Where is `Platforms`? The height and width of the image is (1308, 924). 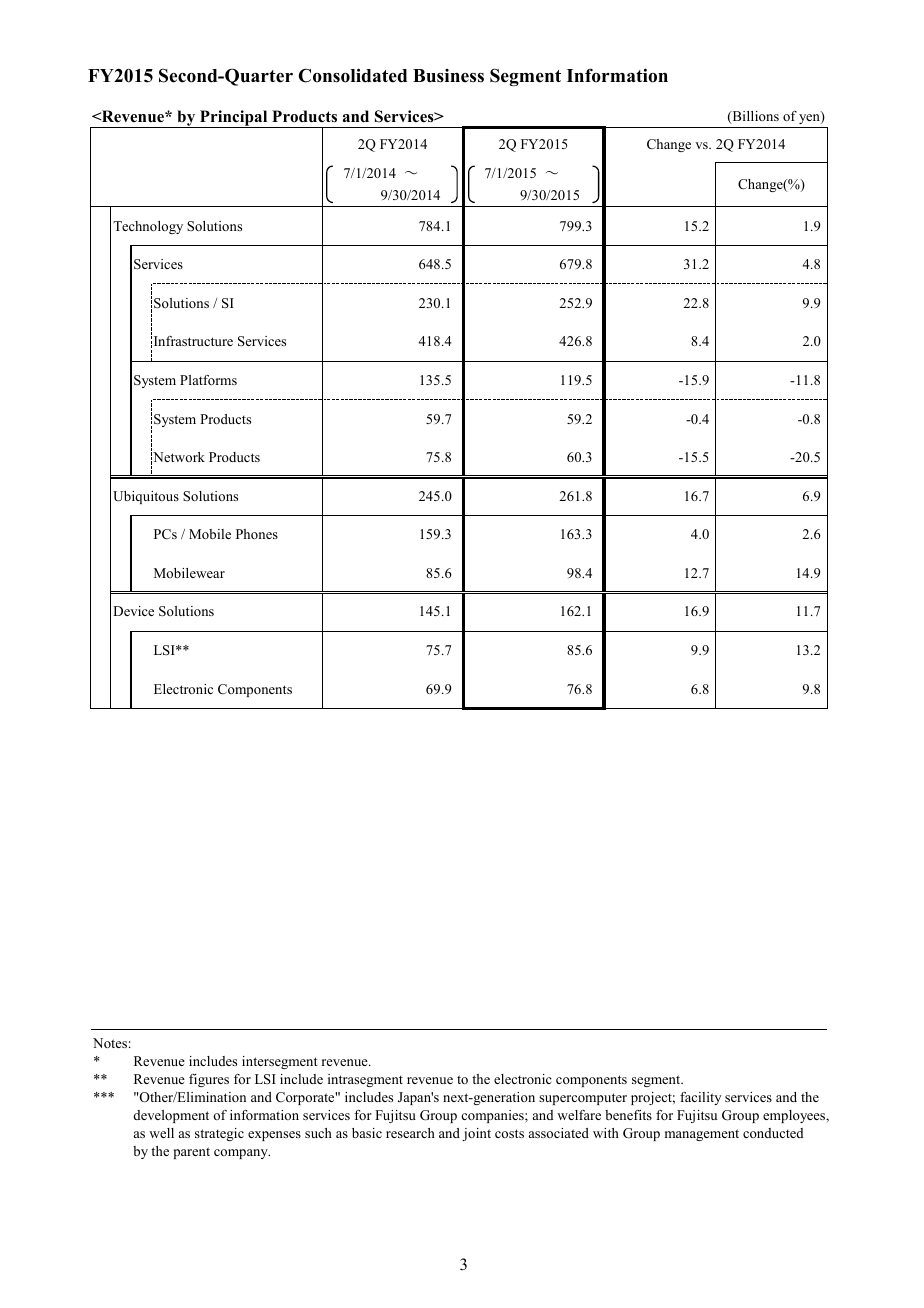 Platforms is located at coordinates (208, 380).
